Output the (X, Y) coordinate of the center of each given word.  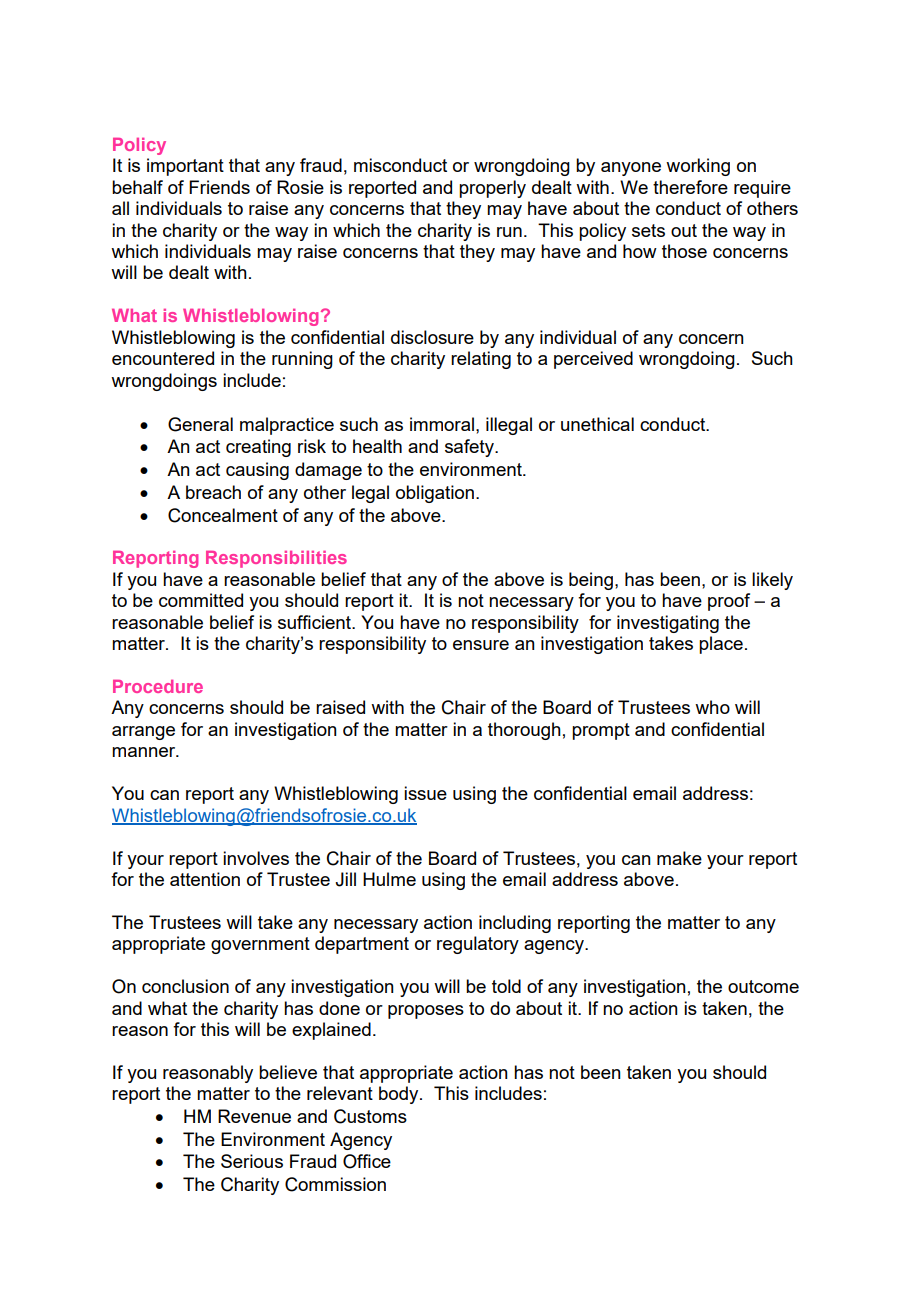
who (712, 707)
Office (367, 1161)
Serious (252, 1161)
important (185, 167)
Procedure (158, 686)
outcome (763, 986)
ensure (481, 645)
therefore (690, 187)
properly (492, 189)
